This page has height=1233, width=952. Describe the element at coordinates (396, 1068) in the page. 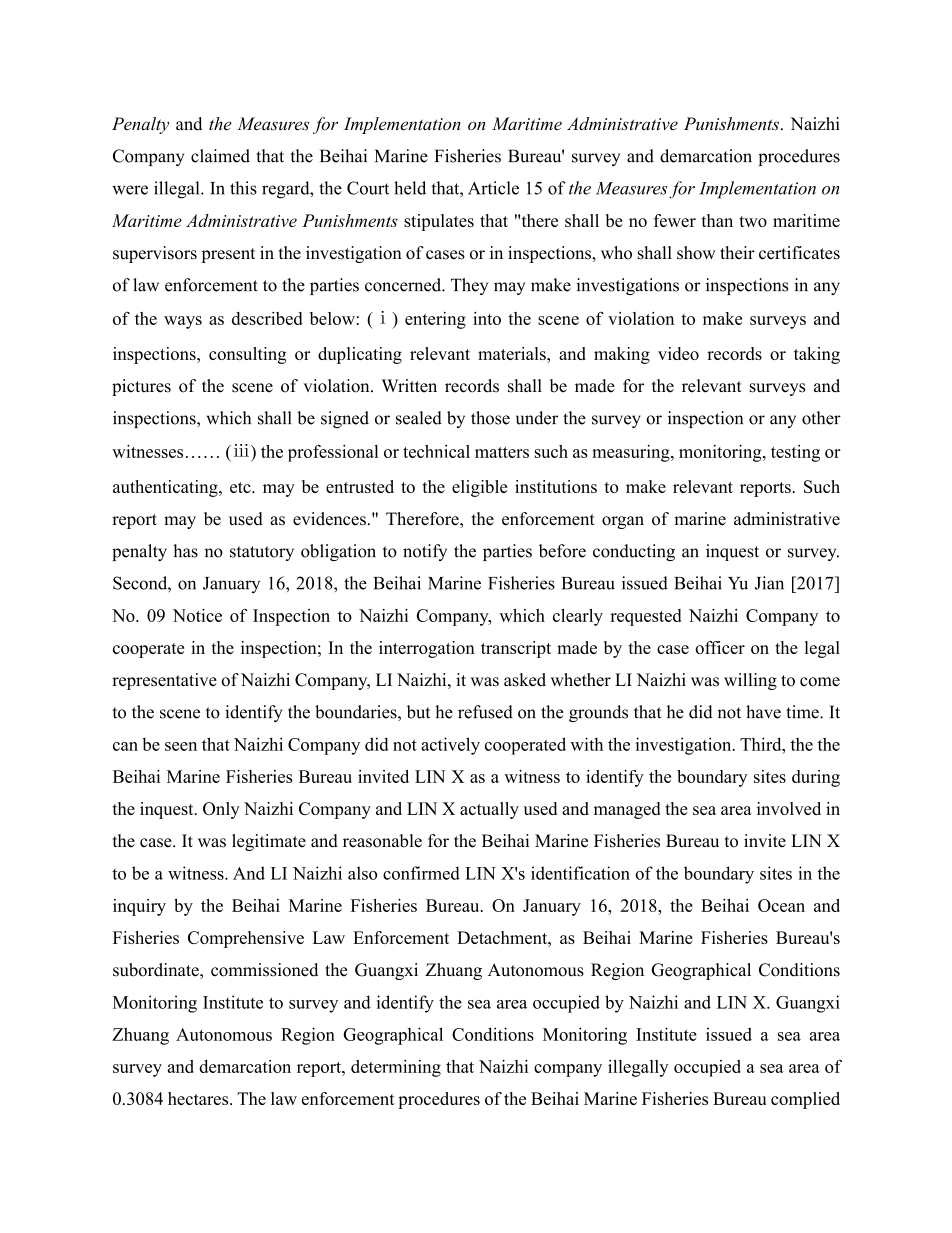

I see `determining` at that location.
